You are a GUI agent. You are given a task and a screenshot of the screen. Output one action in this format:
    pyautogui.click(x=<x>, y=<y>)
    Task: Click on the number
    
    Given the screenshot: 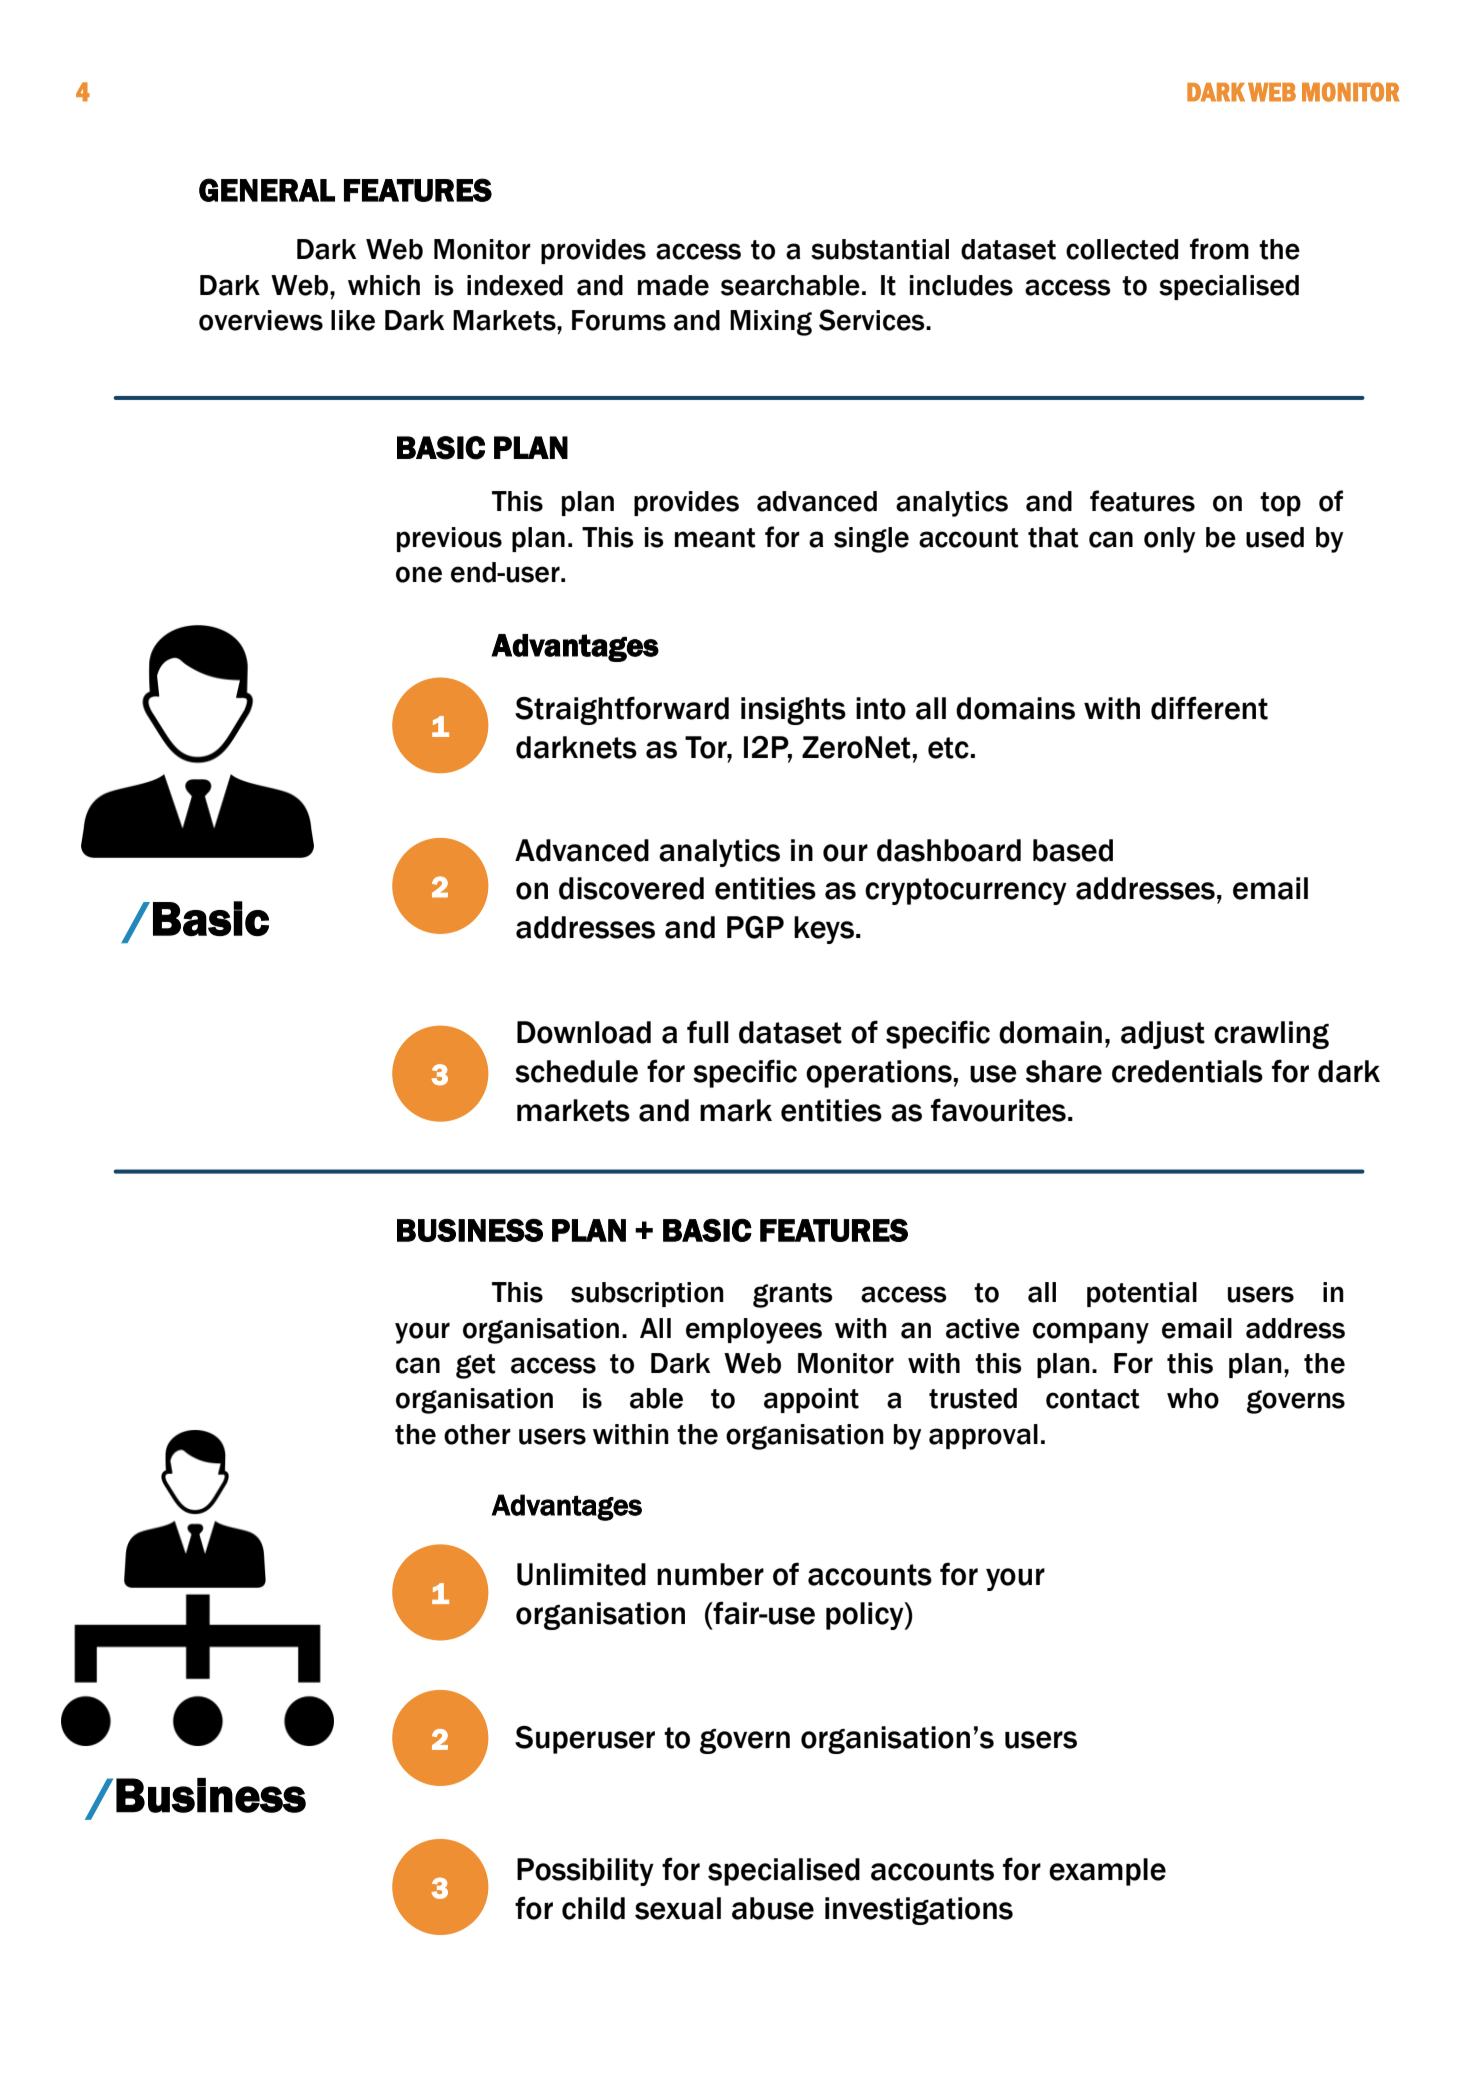 What is the action you would take?
    pyautogui.click(x=710, y=1574)
